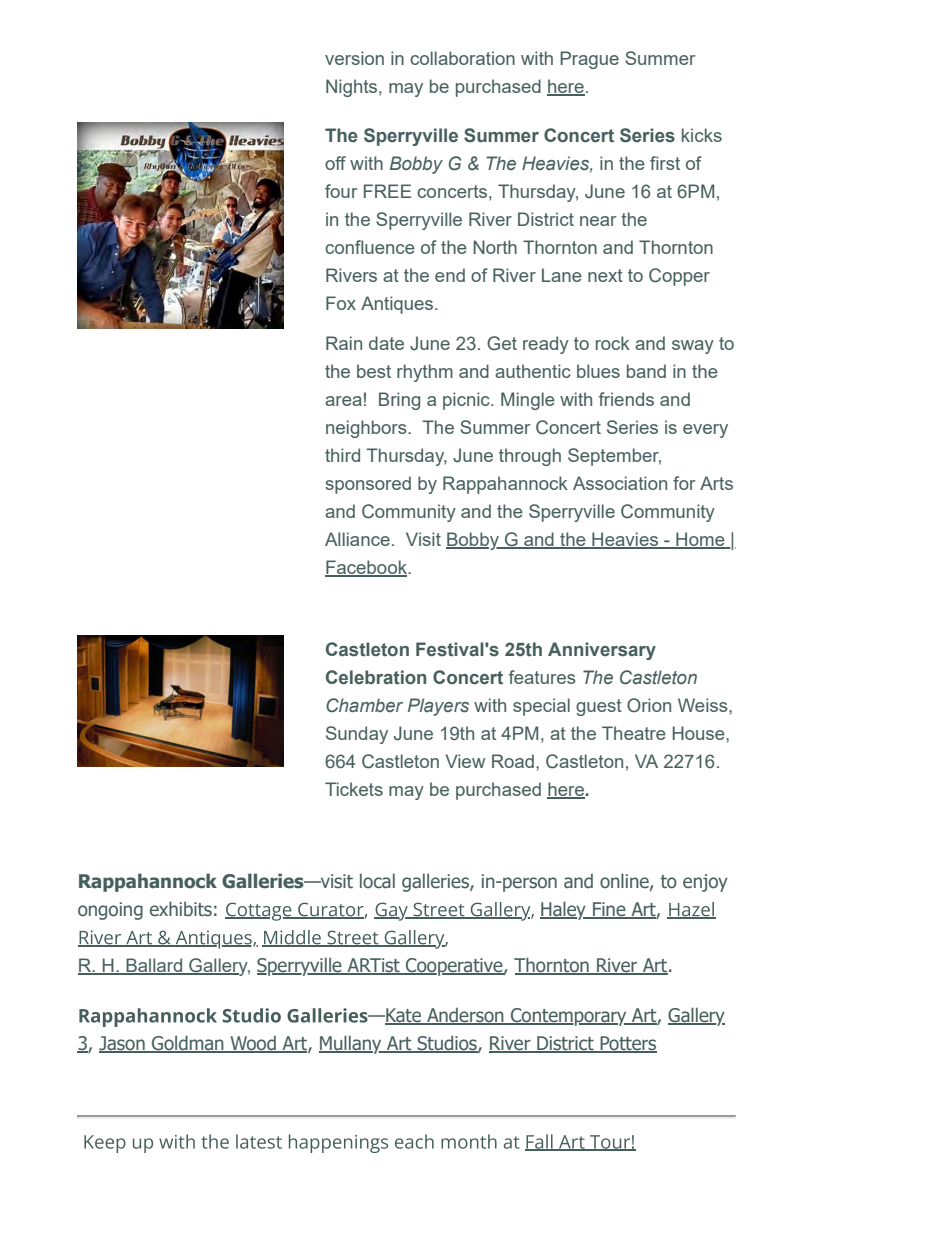 The width and height of the screenshot is (952, 1233). What do you see at coordinates (342, 455) in the screenshot?
I see `third` at bounding box center [342, 455].
